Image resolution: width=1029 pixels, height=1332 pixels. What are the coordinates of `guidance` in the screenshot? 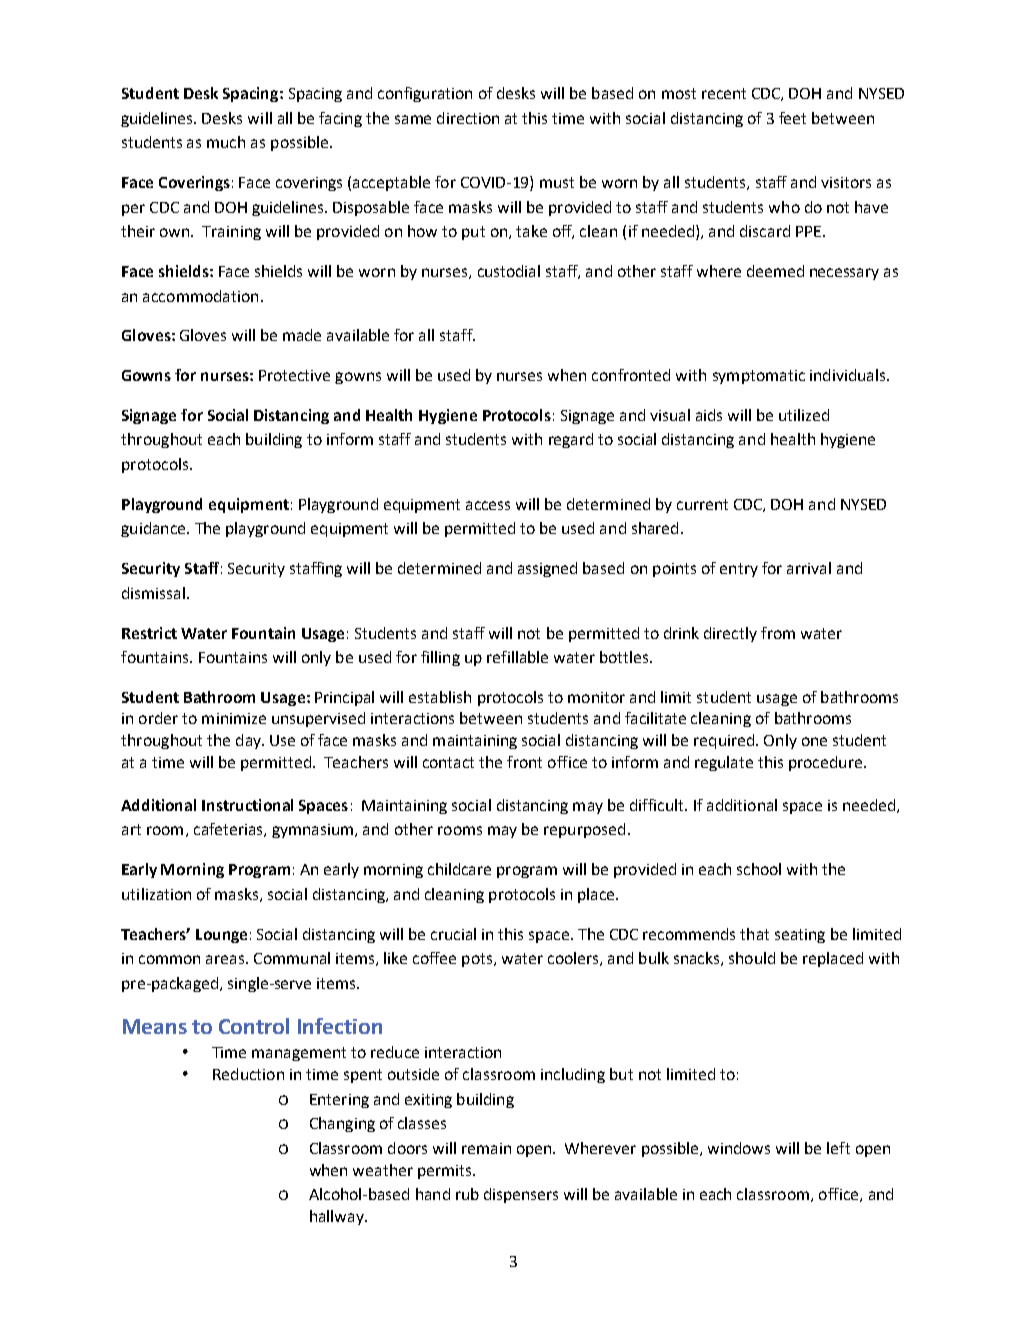 It's located at (154, 529).
